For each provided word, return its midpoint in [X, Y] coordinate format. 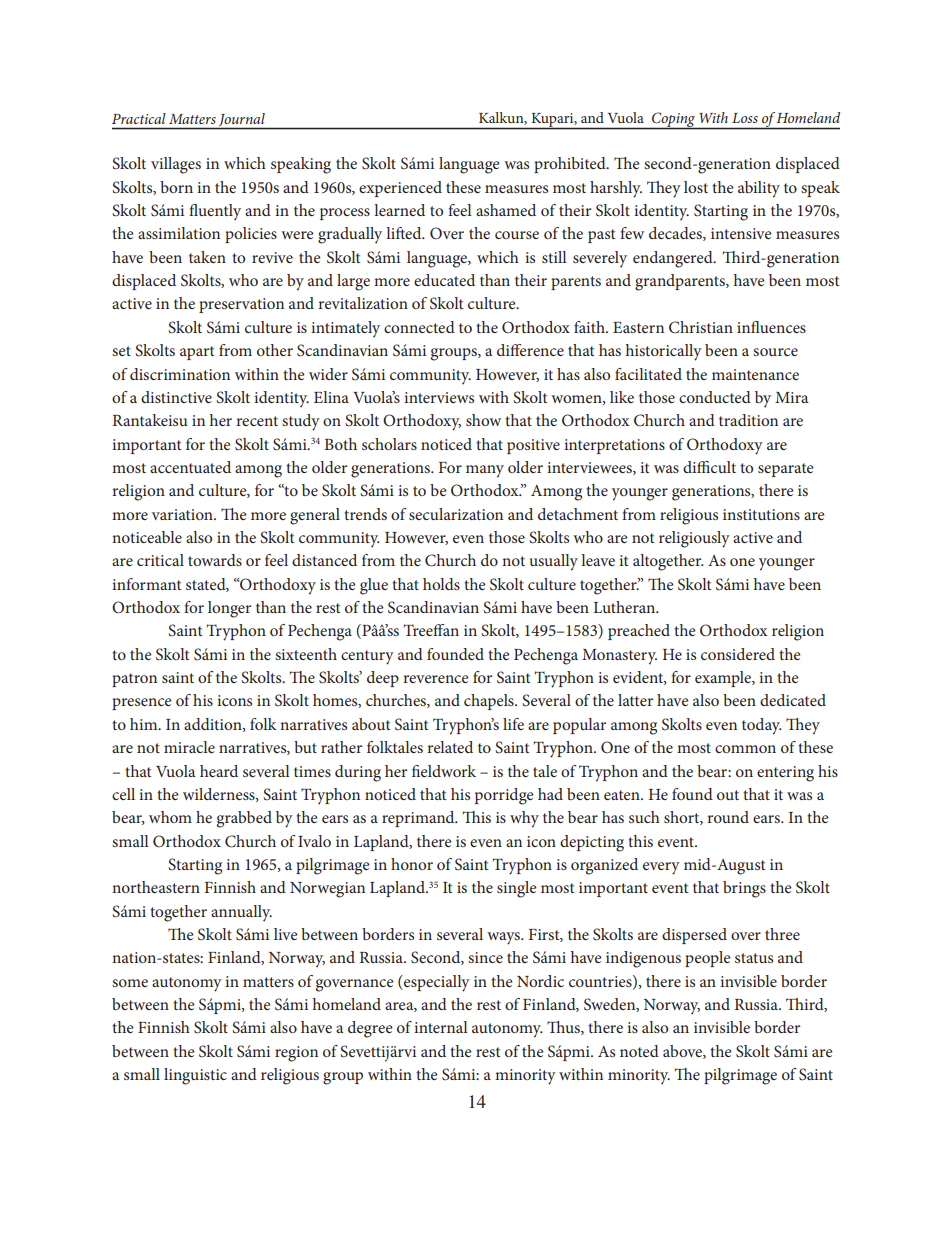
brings [744, 889]
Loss [745, 118]
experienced [400, 189]
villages [176, 165]
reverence [436, 679]
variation [183, 514]
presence [142, 704]
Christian [701, 327]
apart [197, 353]
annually [241, 913]
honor [412, 864]
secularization [456, 514]
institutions [761, 514]
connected [419, 327]
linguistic [195, 1076]
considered [738, 654]
